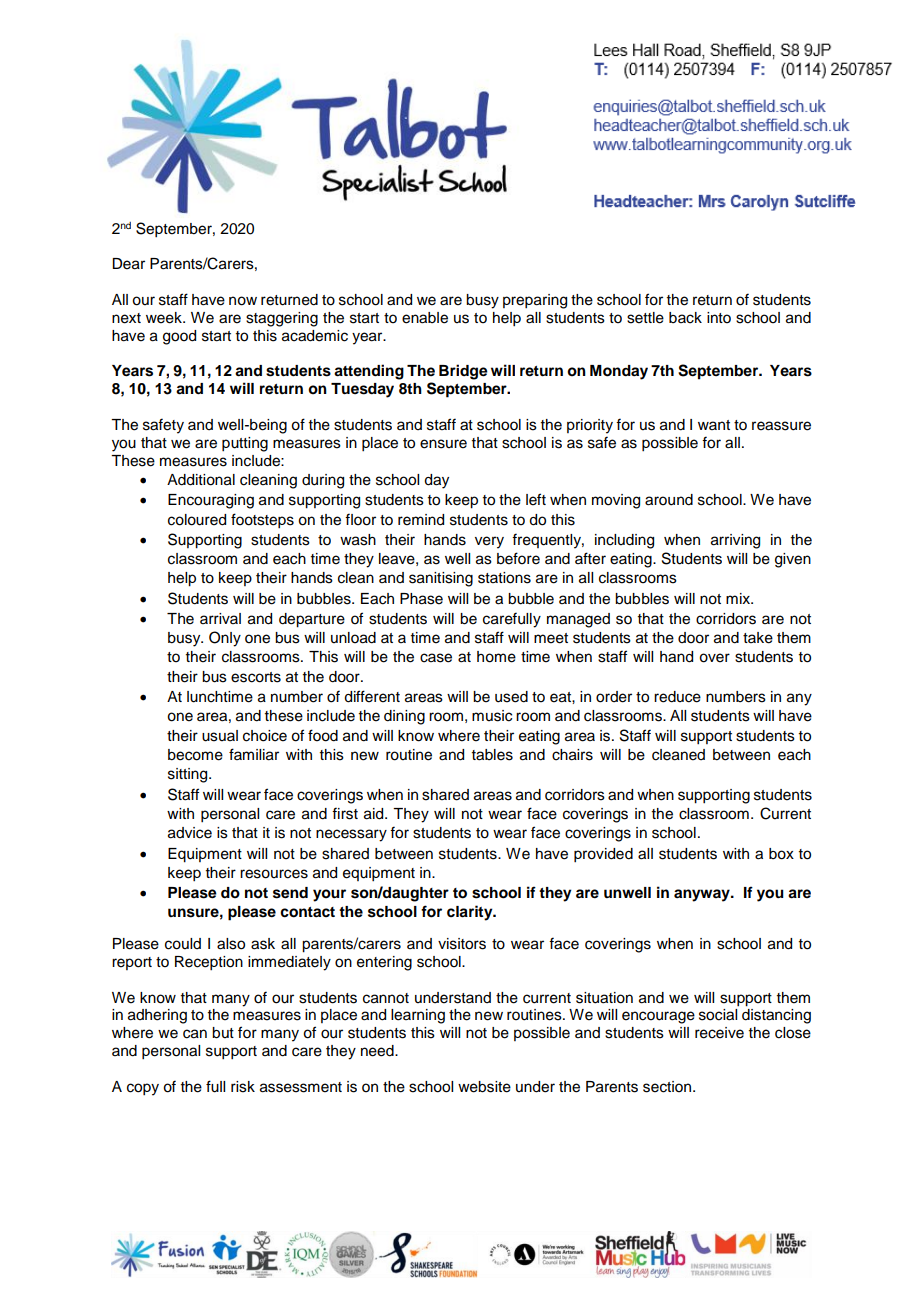 The image size is (924, 1308). I want to click on into, so click(719, 318).
